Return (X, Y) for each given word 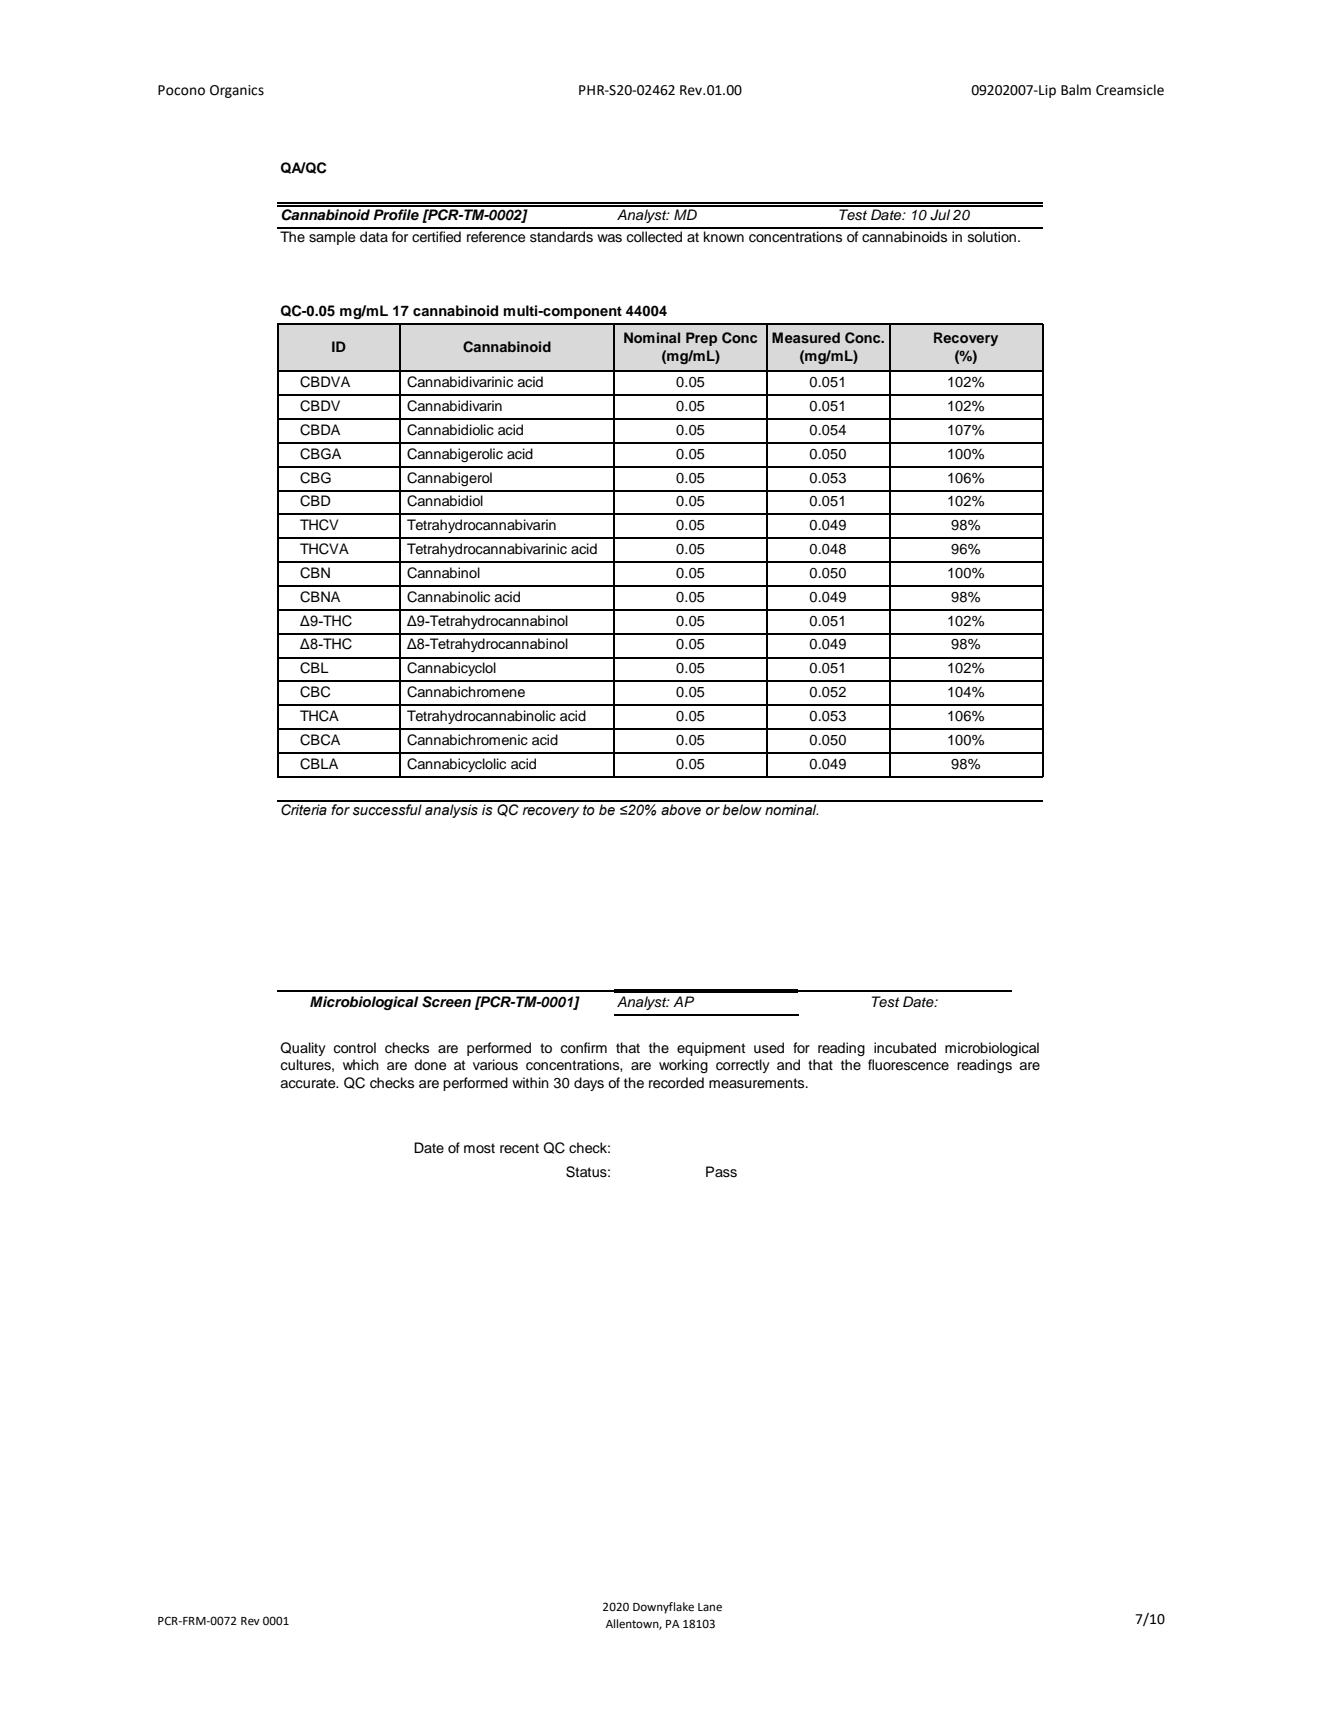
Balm (1076, 90)
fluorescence (908, 1065)
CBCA (320, 740)
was (609, 238)
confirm (583, 1048)
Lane (710, 1607)
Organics (237, 91)
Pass (721, 1172)
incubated (905, 1048)
